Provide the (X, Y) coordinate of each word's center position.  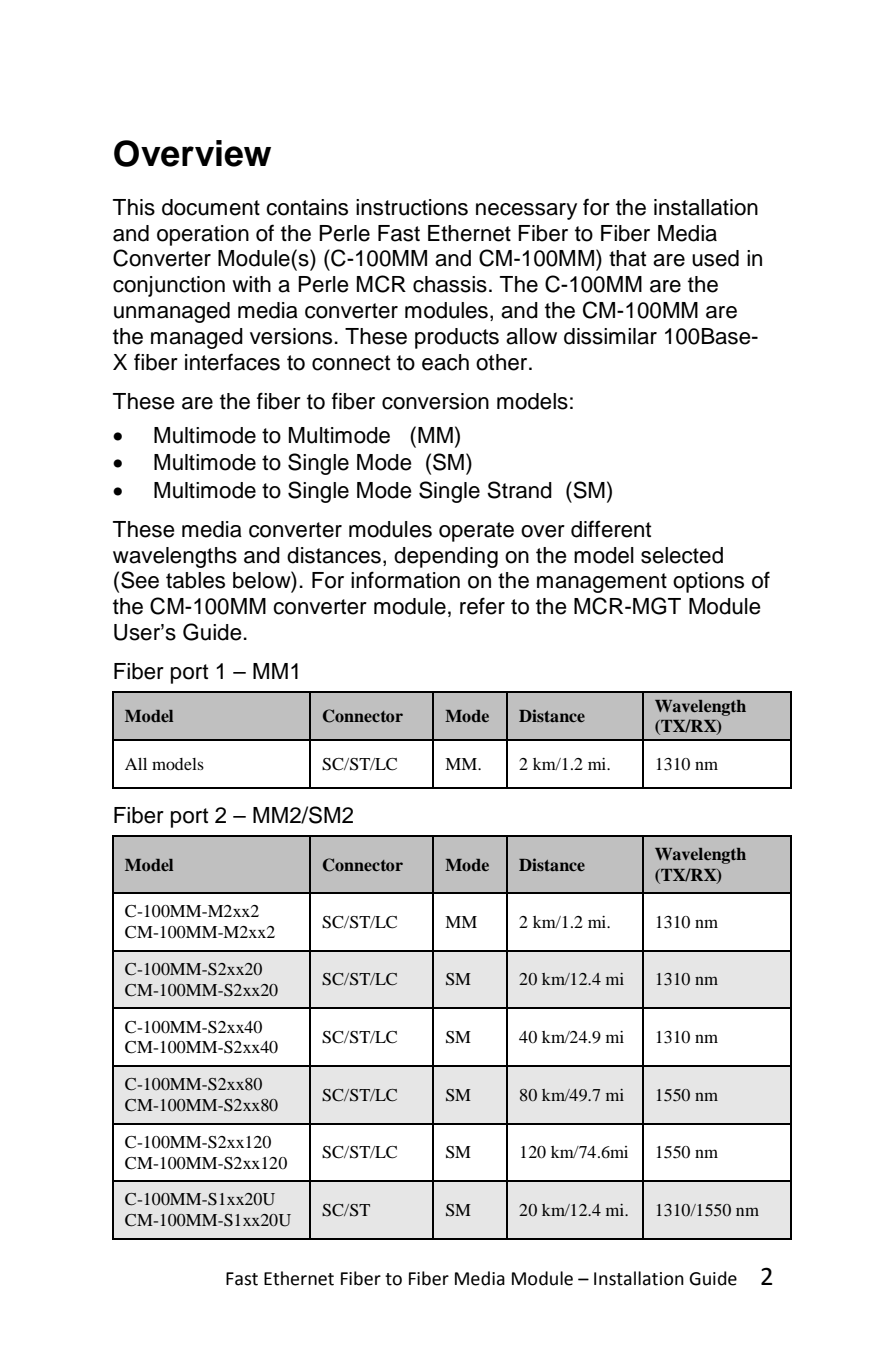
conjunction (169, 286)
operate (476, 532)
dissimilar (610, 336)
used (715, 258)
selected (682, 555)
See (140, 580)
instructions (412, 207)
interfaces (232, 362)
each (445, 362)
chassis (450, 284)
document (211, 207)
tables (195, 580)
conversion (435, 401)
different (611, 529)
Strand (519, 490)
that (627, 258)
